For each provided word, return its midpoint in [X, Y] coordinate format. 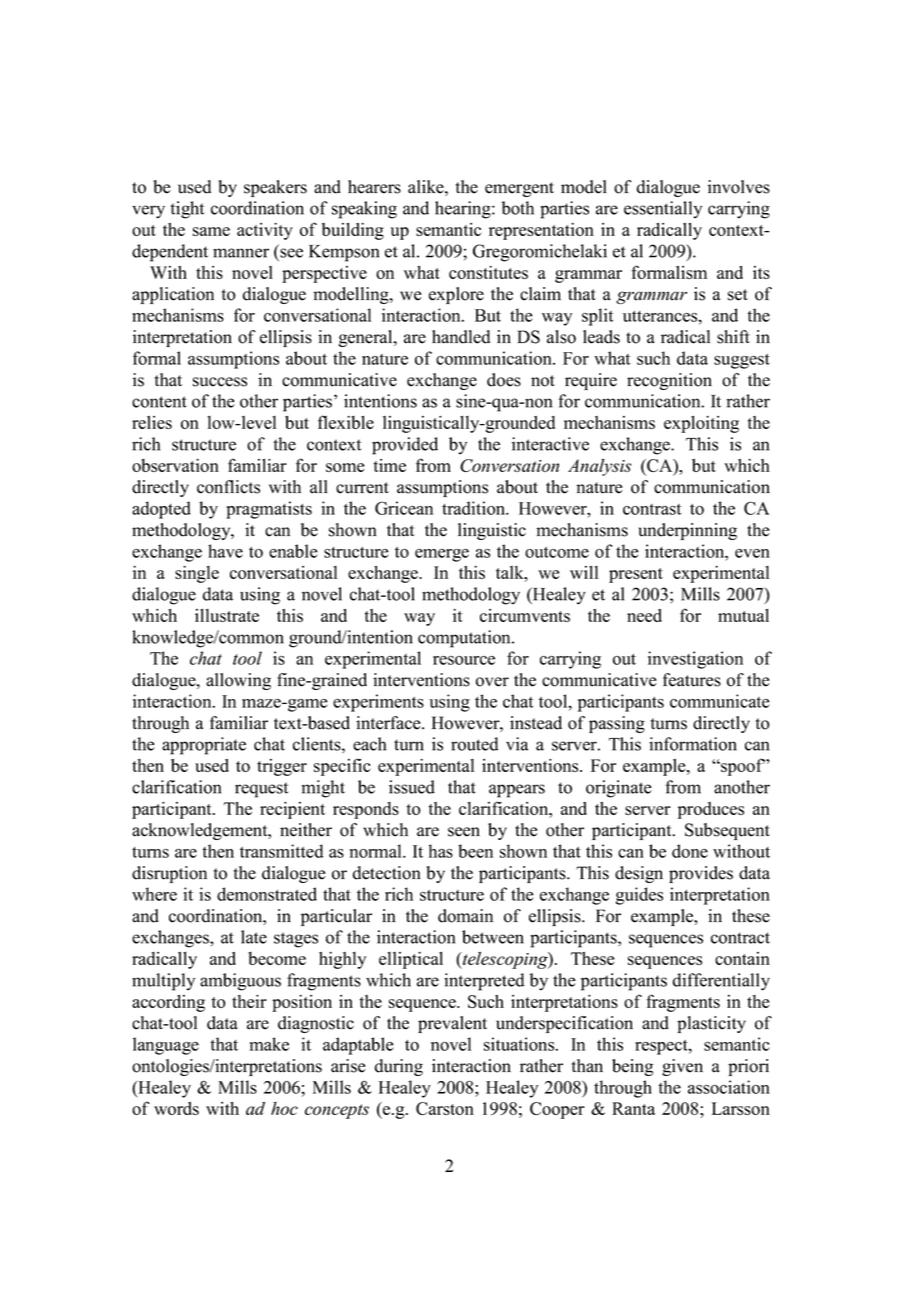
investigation [695, 660]
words [176, 1108]
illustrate [227, 615]
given [682, 1067]
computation [465, 639]
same [211, 231]
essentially [663, 210]
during [399, 1067]
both [518, 208]
